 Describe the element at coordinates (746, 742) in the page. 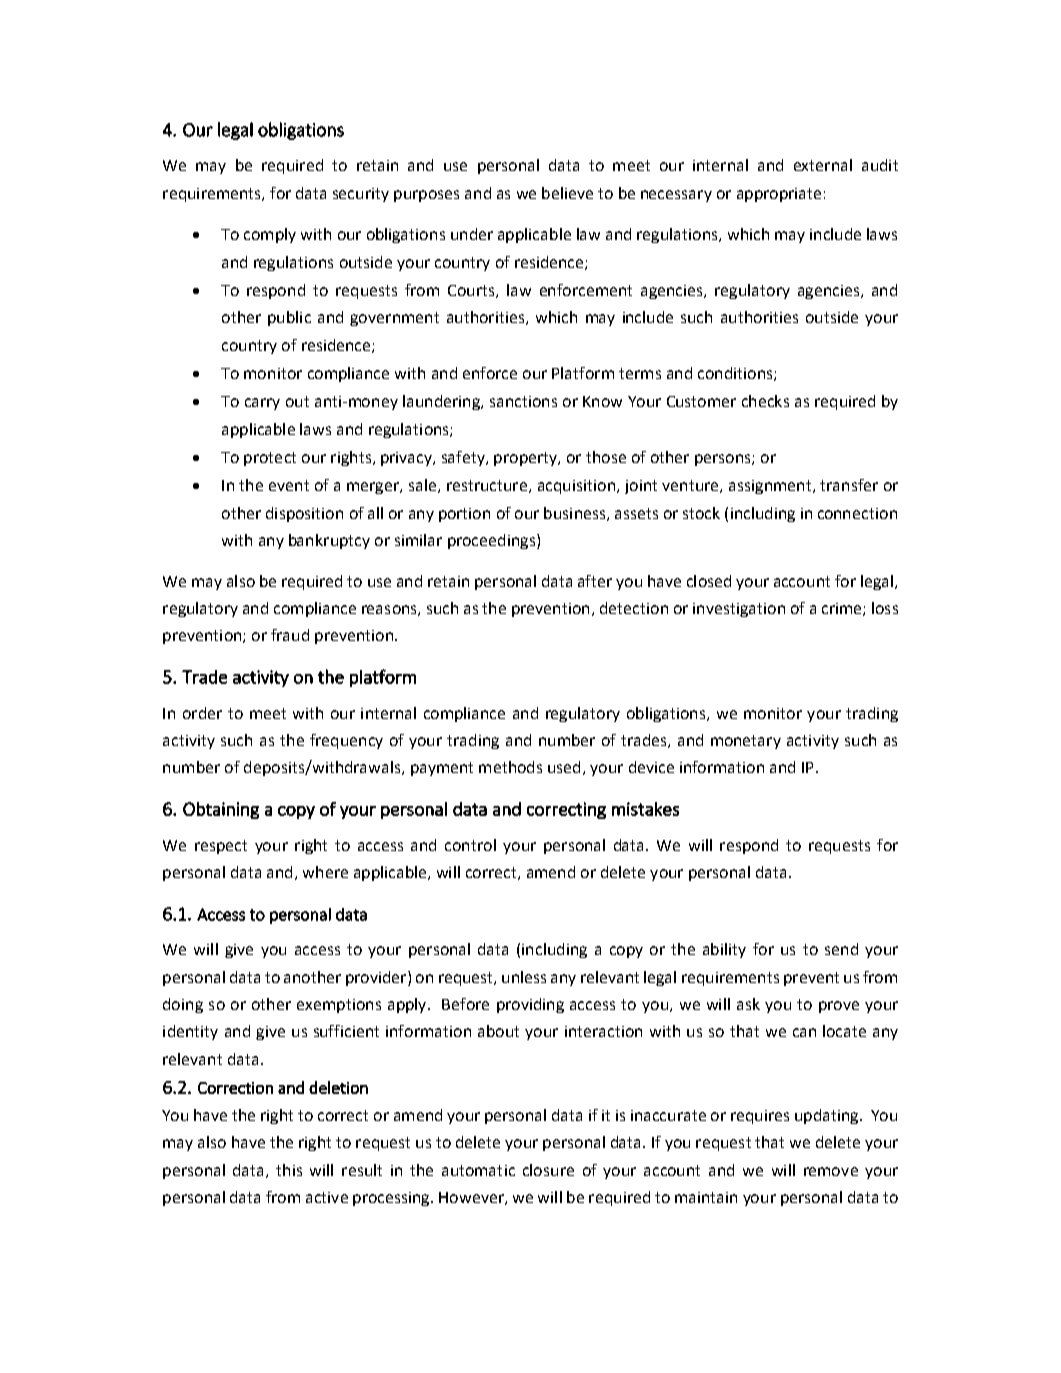

I see `monetary` at that location.
